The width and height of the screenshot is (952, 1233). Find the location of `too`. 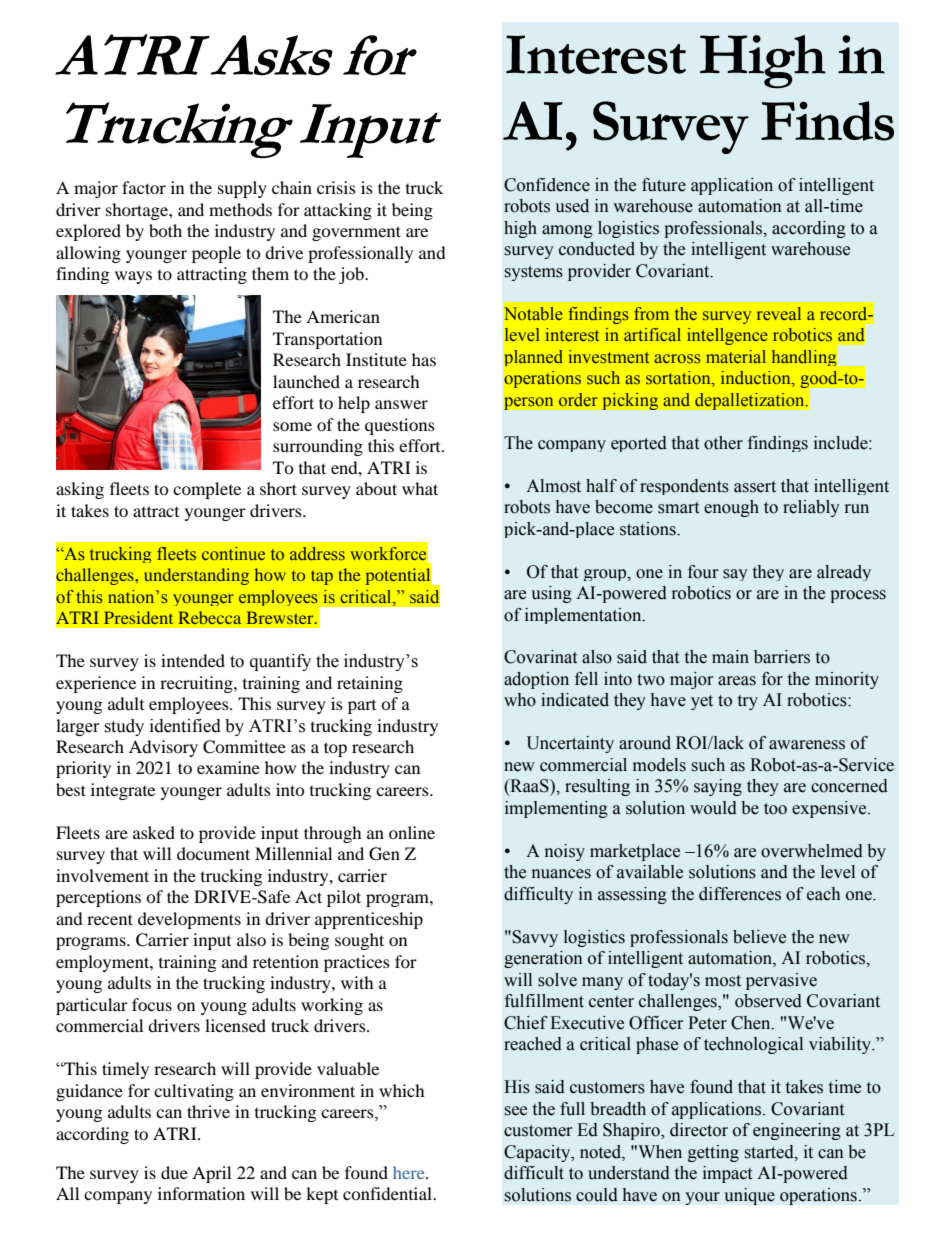

too is located at coordinates (775, 809).
